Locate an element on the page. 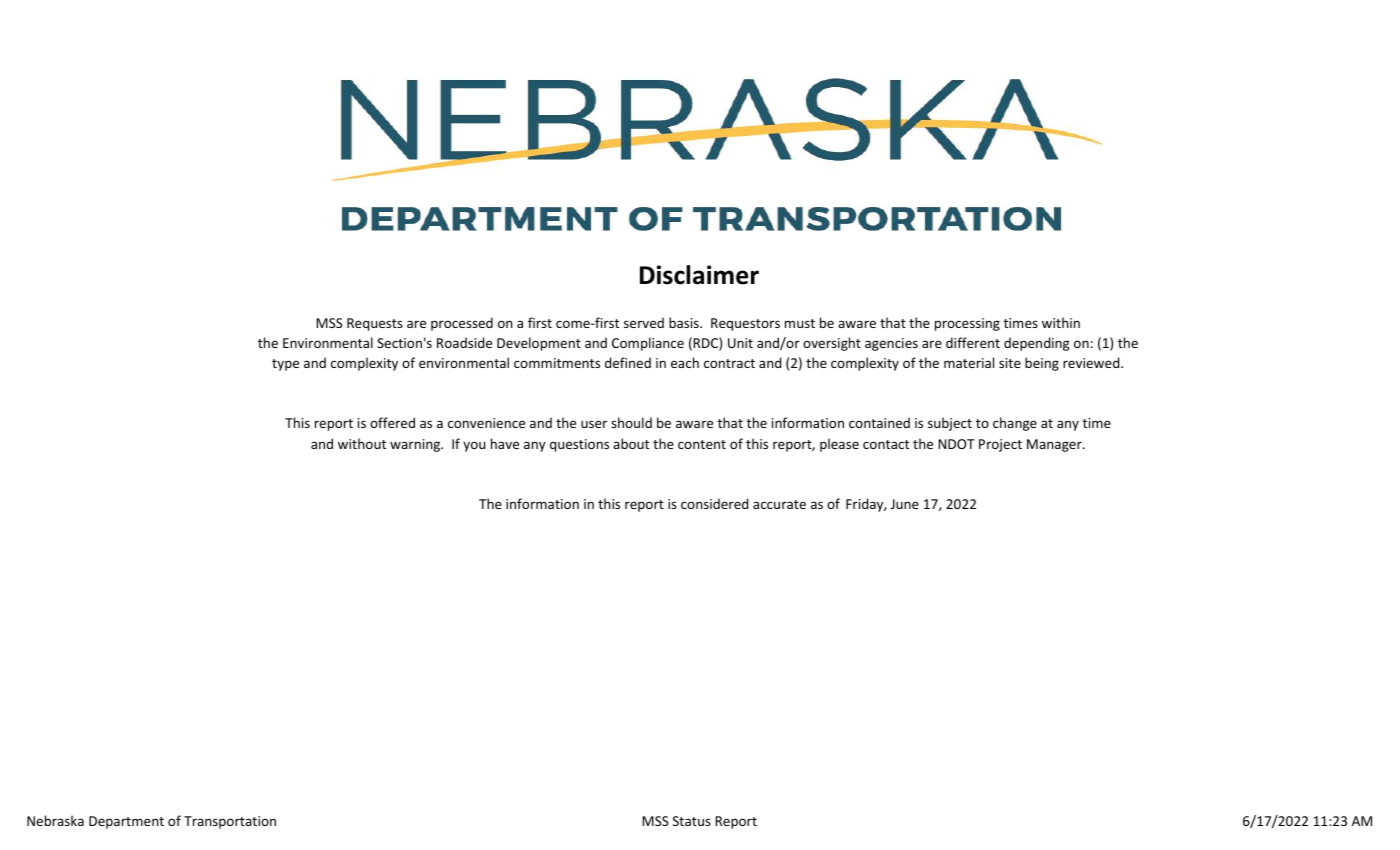 Image resolution: width=1400 pixels, height=850 pixels. served is located at coordinates (644, 322).
